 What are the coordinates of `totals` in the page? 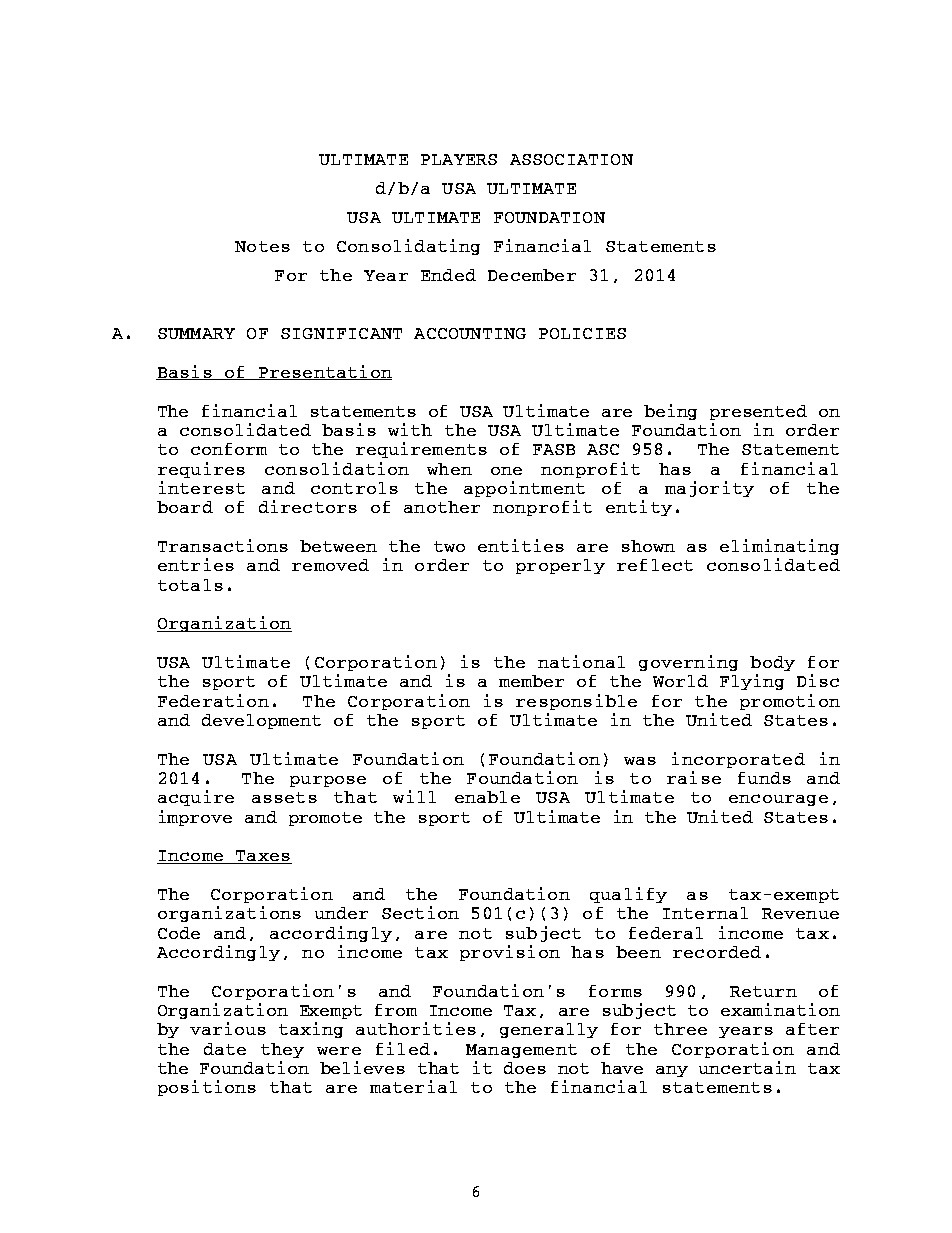 It's located at (190, 585).
